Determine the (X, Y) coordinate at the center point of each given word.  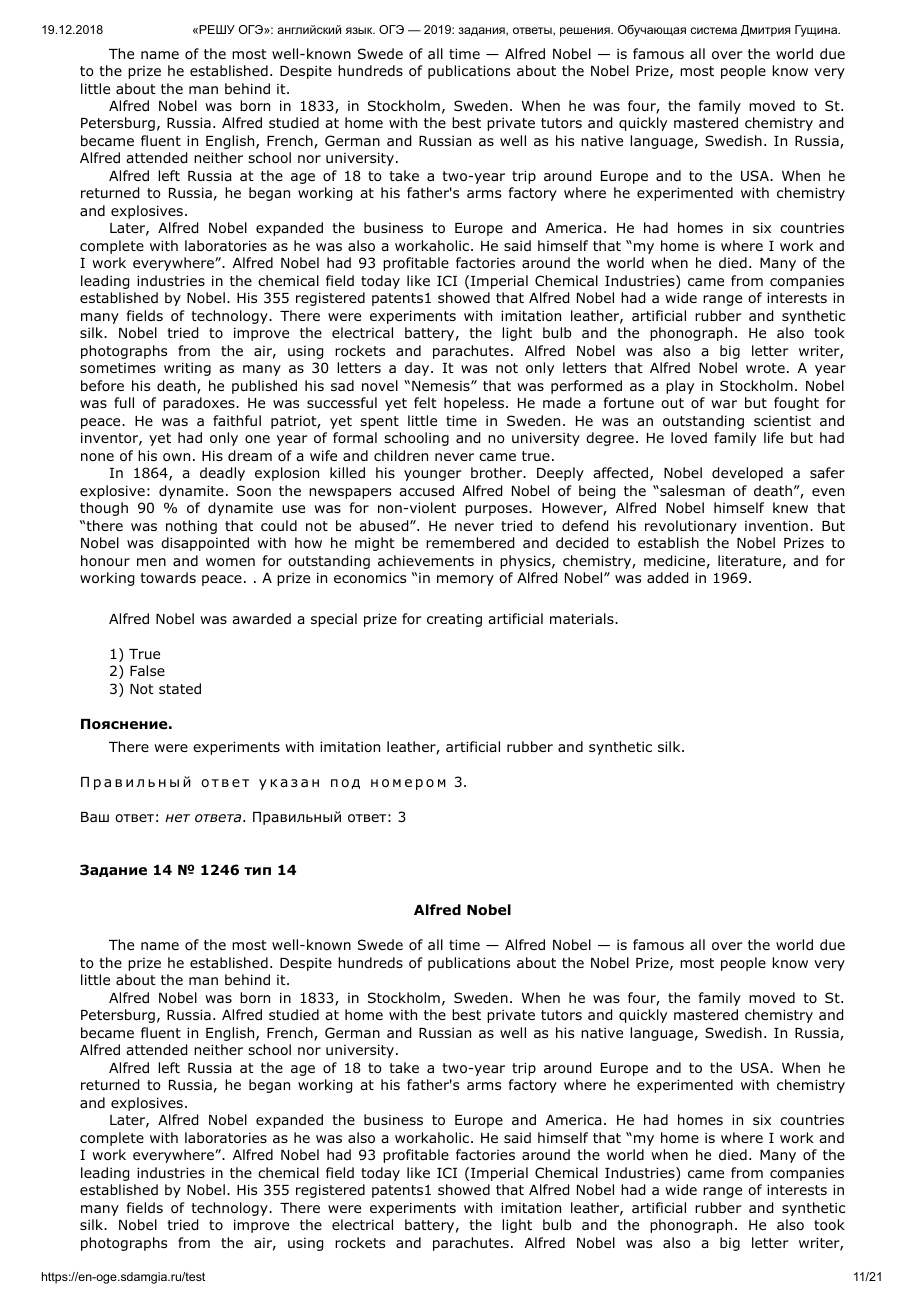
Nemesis (442, 386)
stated (180, 688)
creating (454, 620)
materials (582, 618)
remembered (470, 543)
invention (776, 526)
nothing (191, 527)
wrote (765, 368)
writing (187, 369)
